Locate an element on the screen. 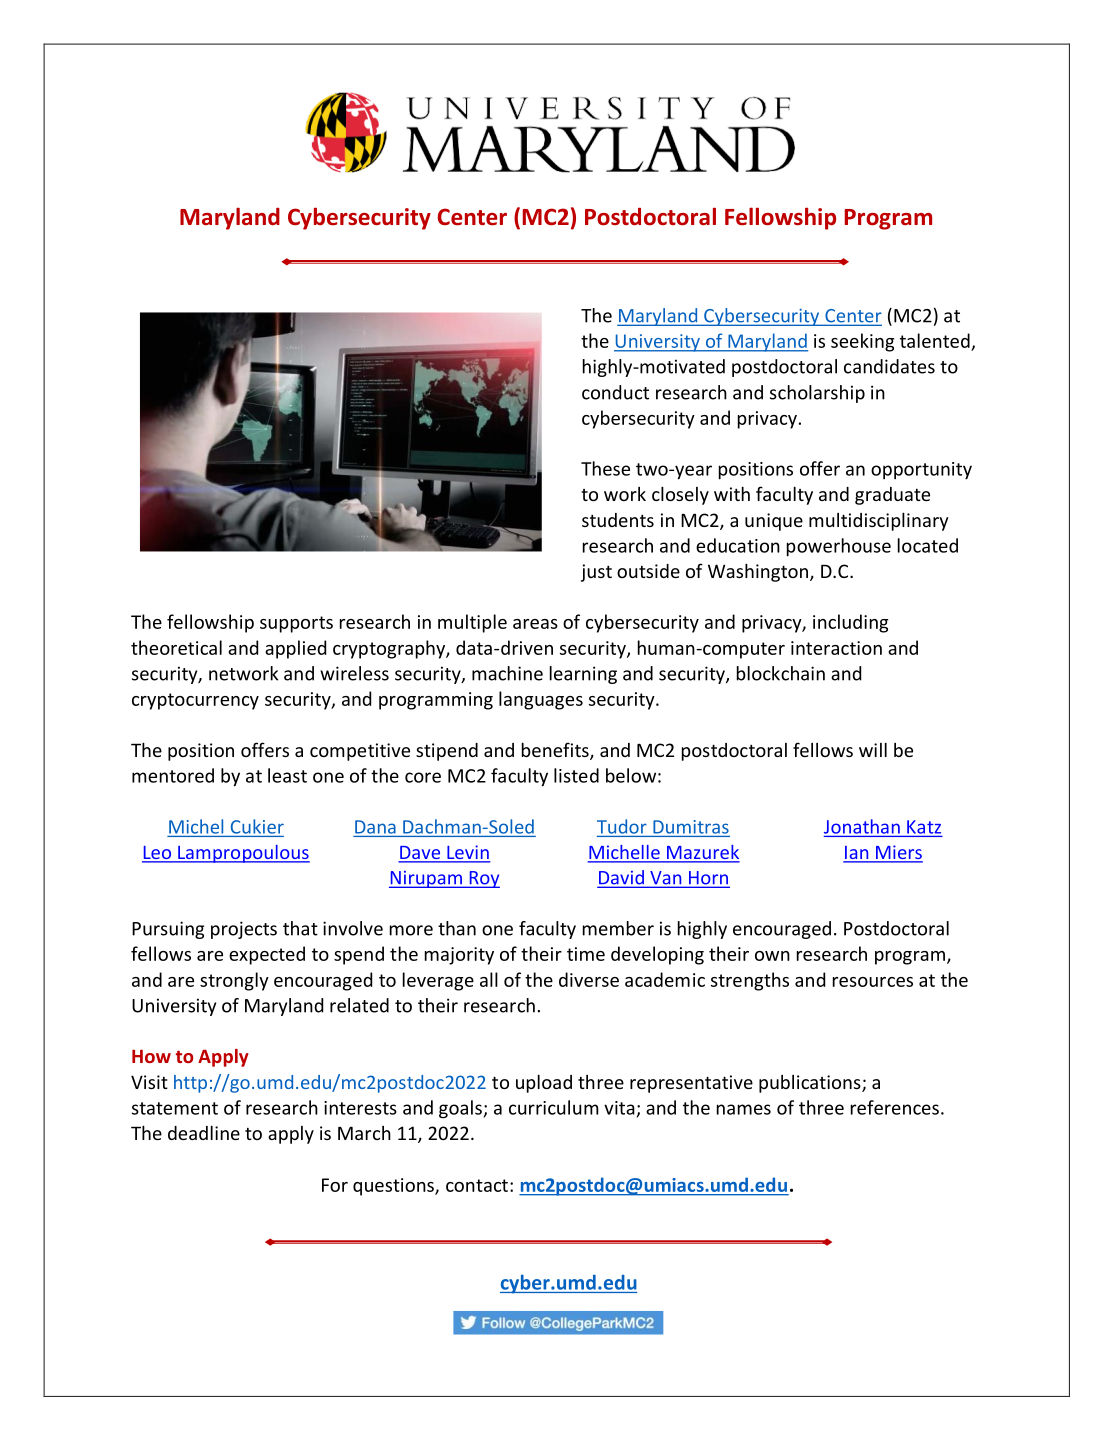  supports is located at coordinates (296, 624).
